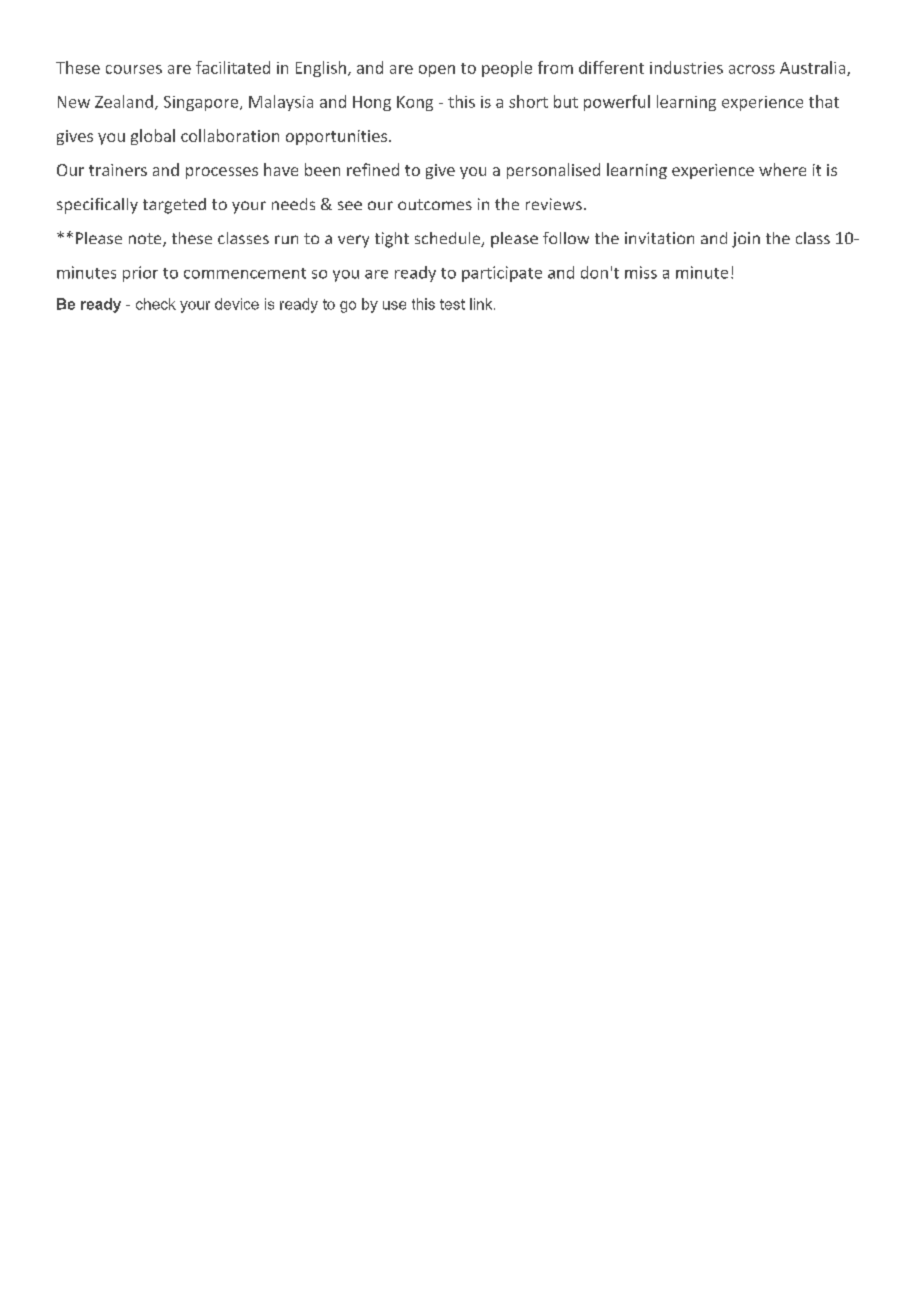  Describe the element at coordinates (153, 137) in the screenshot. I see `global` at that location.
